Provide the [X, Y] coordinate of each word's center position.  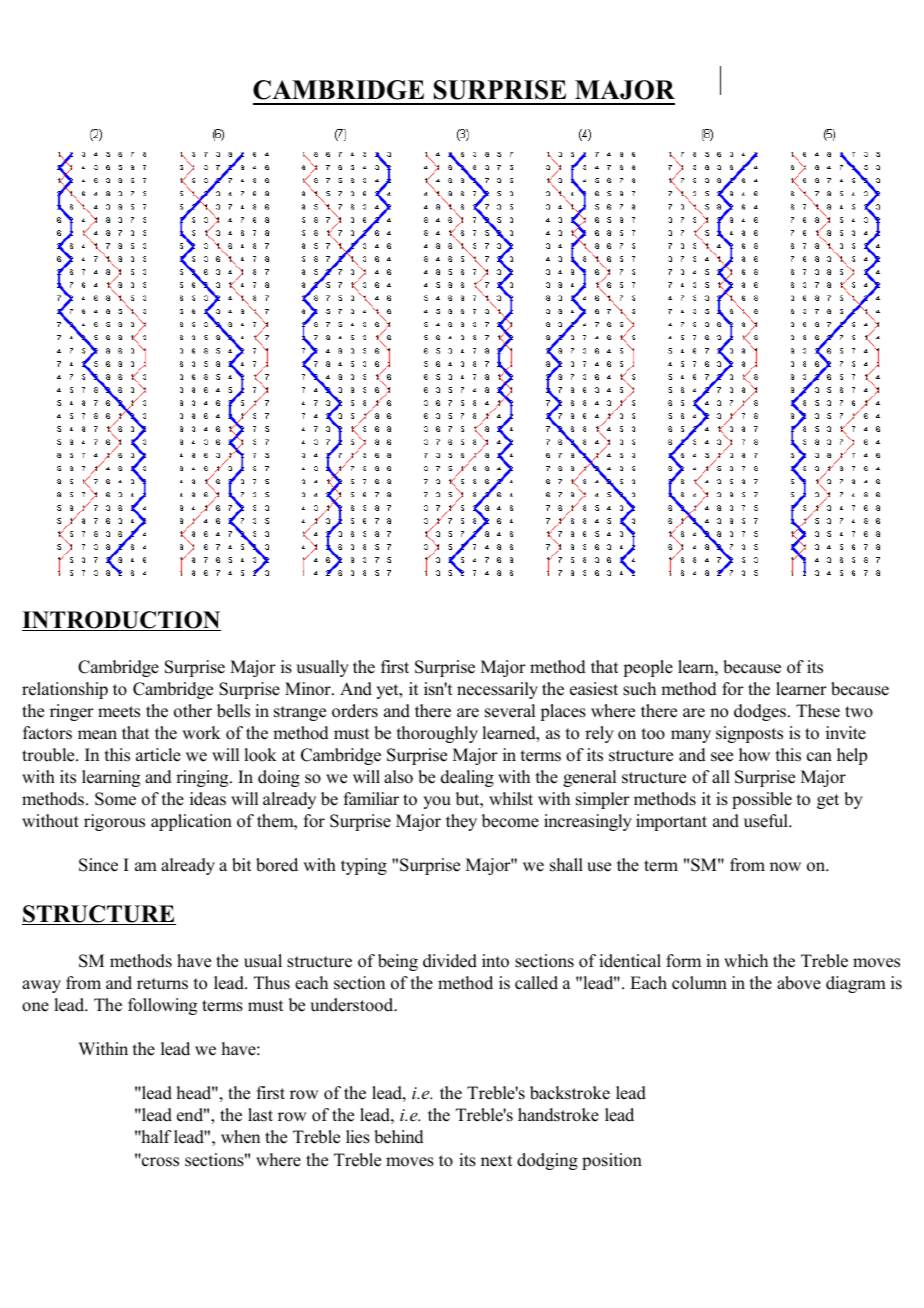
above [799, 983]
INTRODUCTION [121, 621]
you [437, 802]
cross [159, 1161]
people [648, 668]
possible [762, 800]
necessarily [497, 690]
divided [450, 961]
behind [399, 1137]
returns [162, 984]
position [612, 1161]
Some [115, 799]
